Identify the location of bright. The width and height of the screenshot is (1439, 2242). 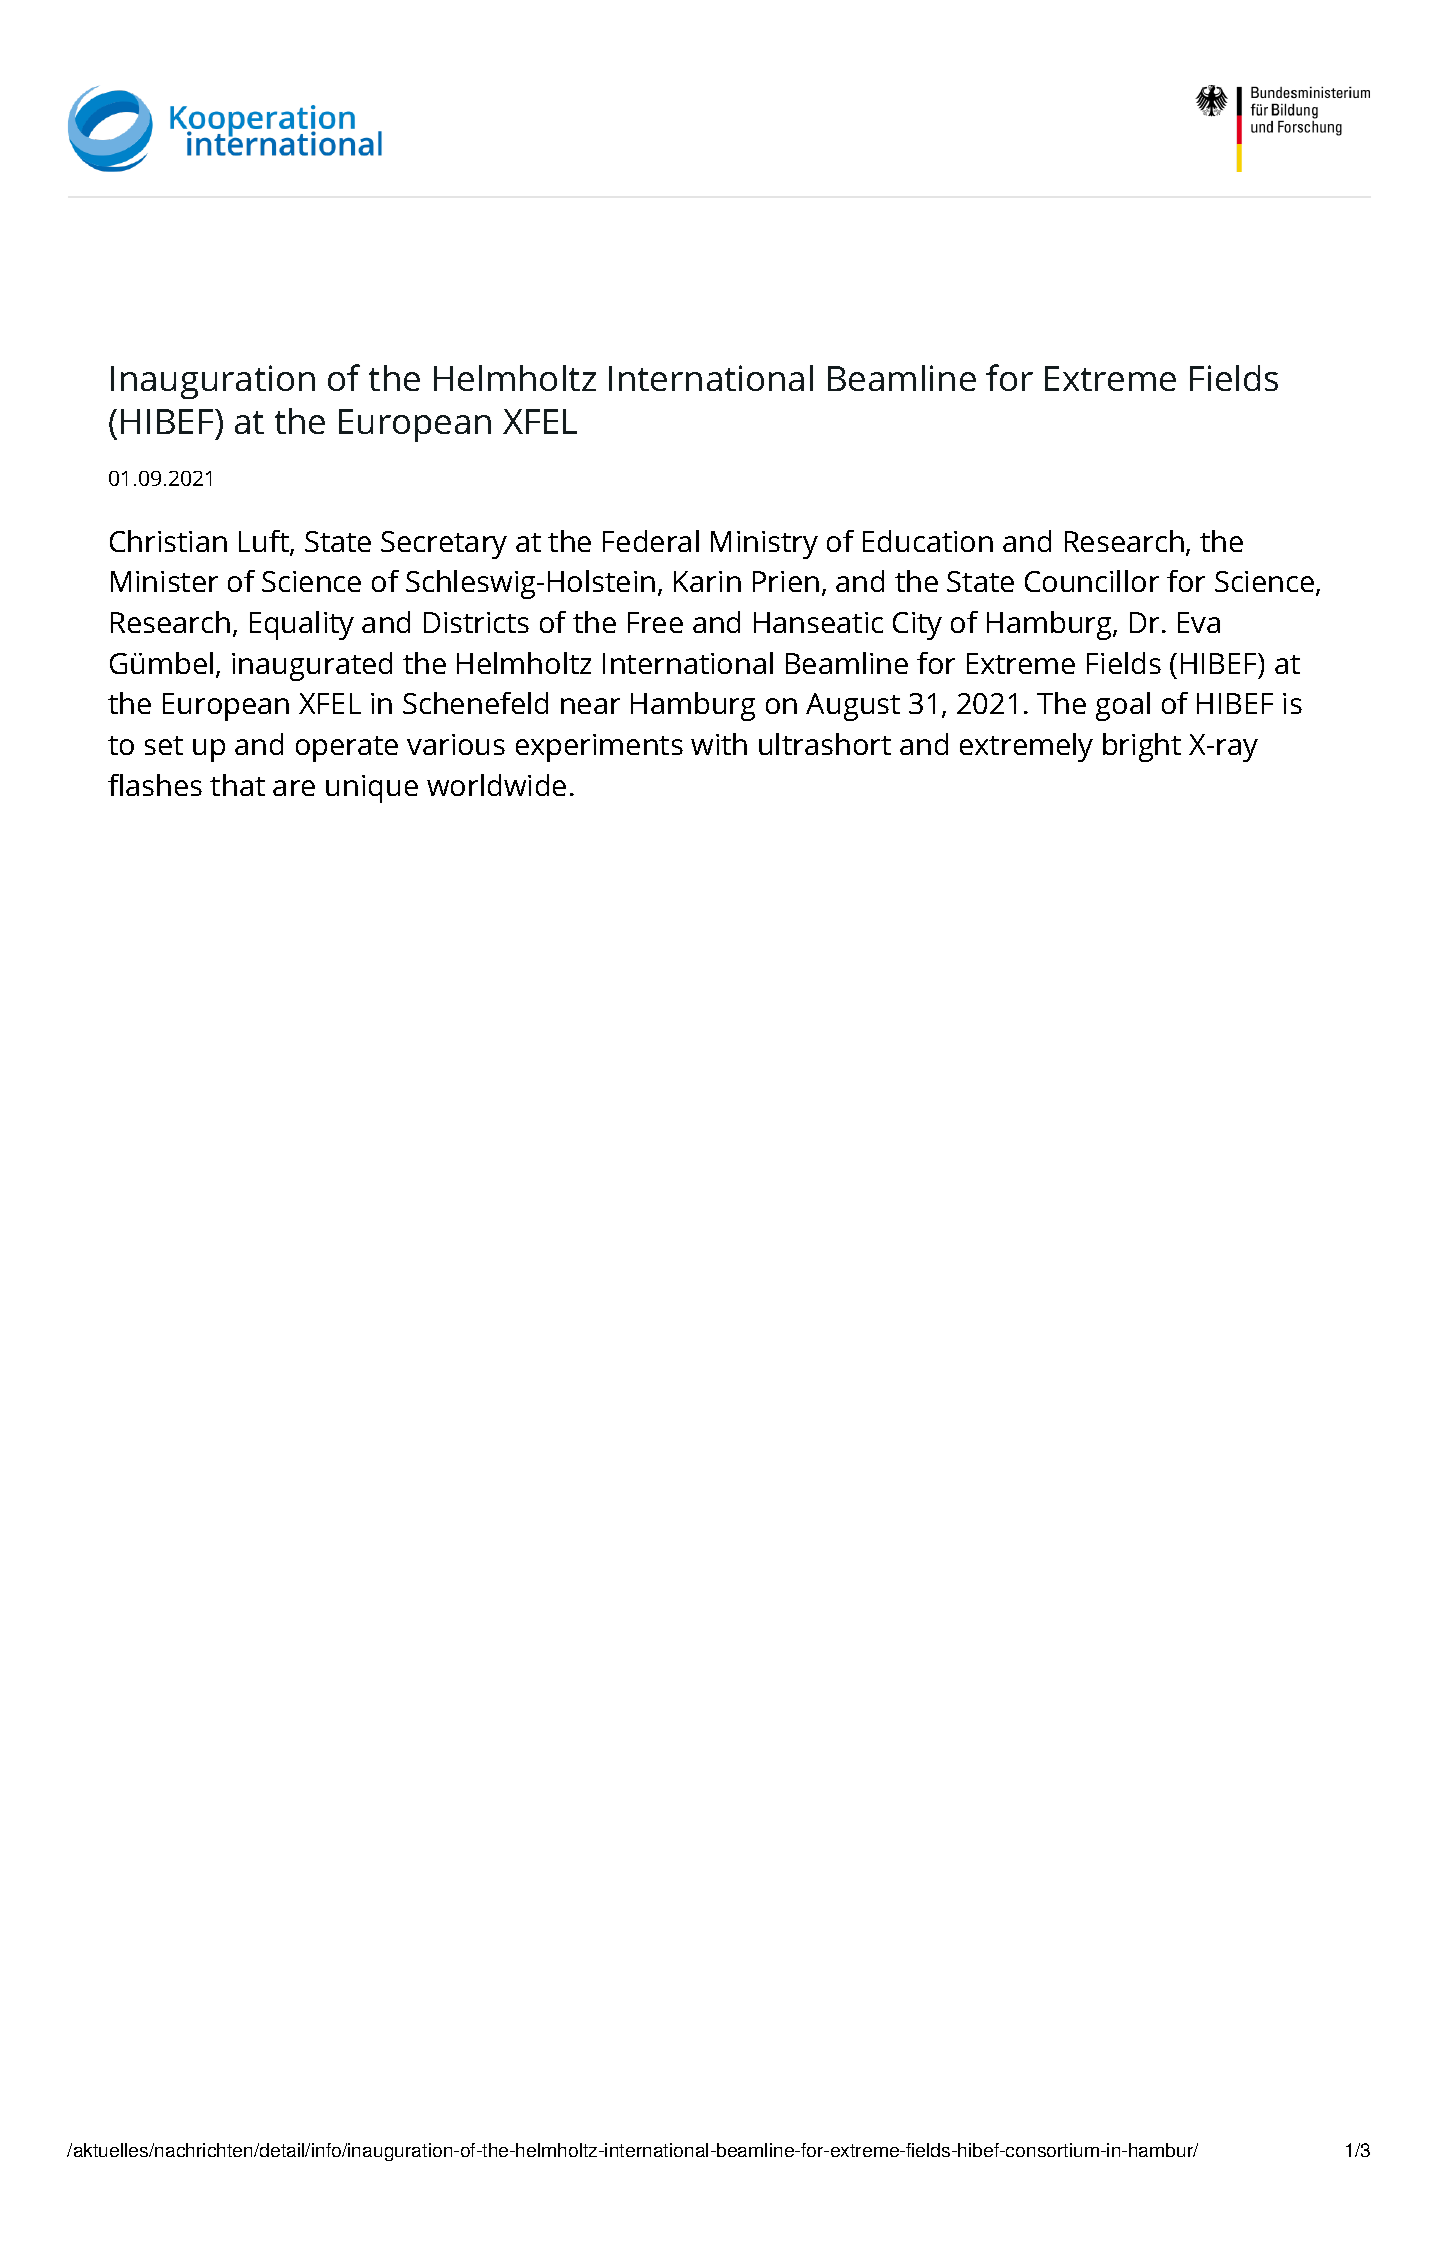
(1142, 747).
